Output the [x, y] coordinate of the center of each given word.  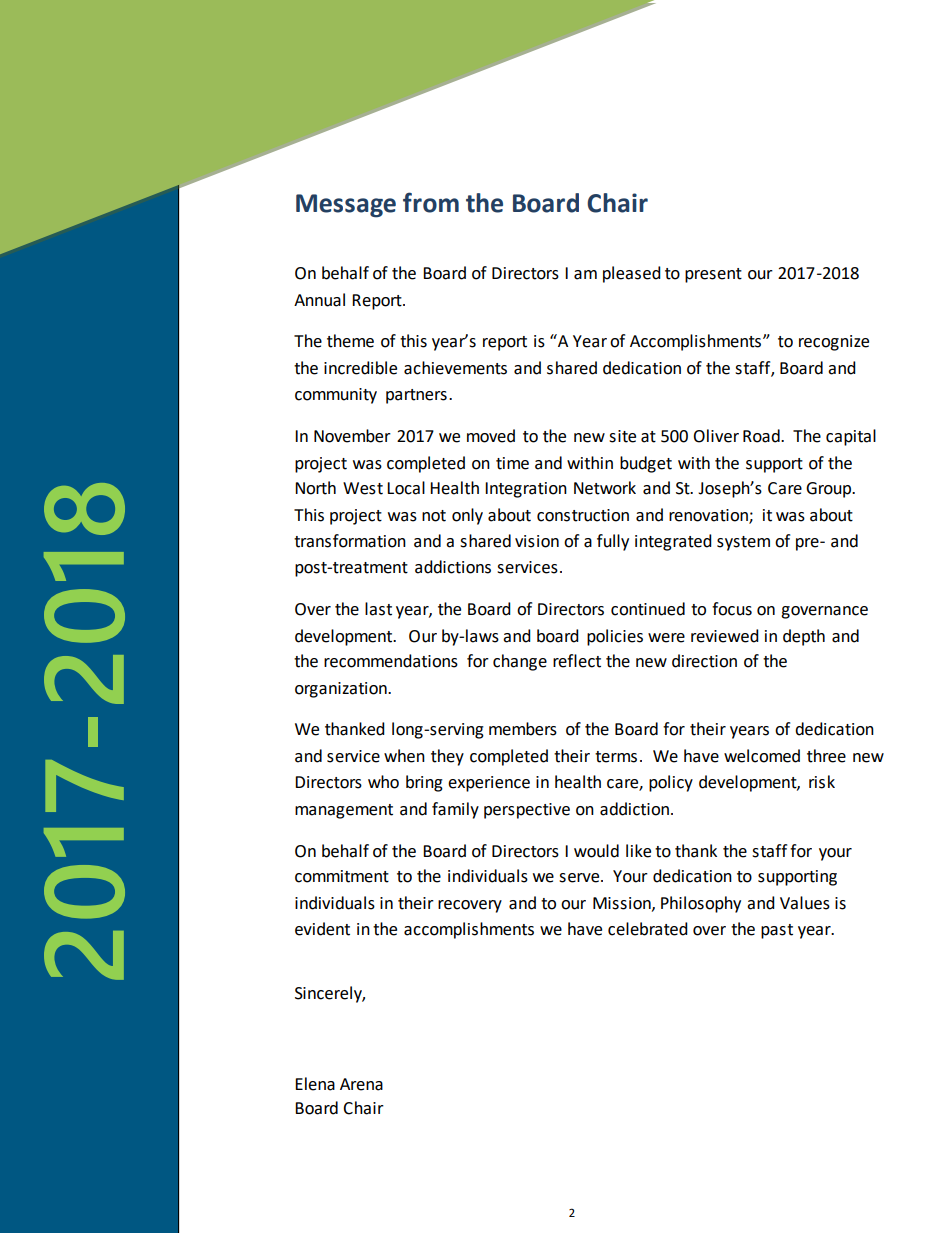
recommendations [391, 661]
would [596, 851]
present [713, 275]
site [622, 436]
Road [762, 436]
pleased [632, 274]
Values [805, 903]
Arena [361, 1084]
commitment [342, 876]
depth [804, 637]
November [352, 436]
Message [346, 206]
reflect [577, 661]
